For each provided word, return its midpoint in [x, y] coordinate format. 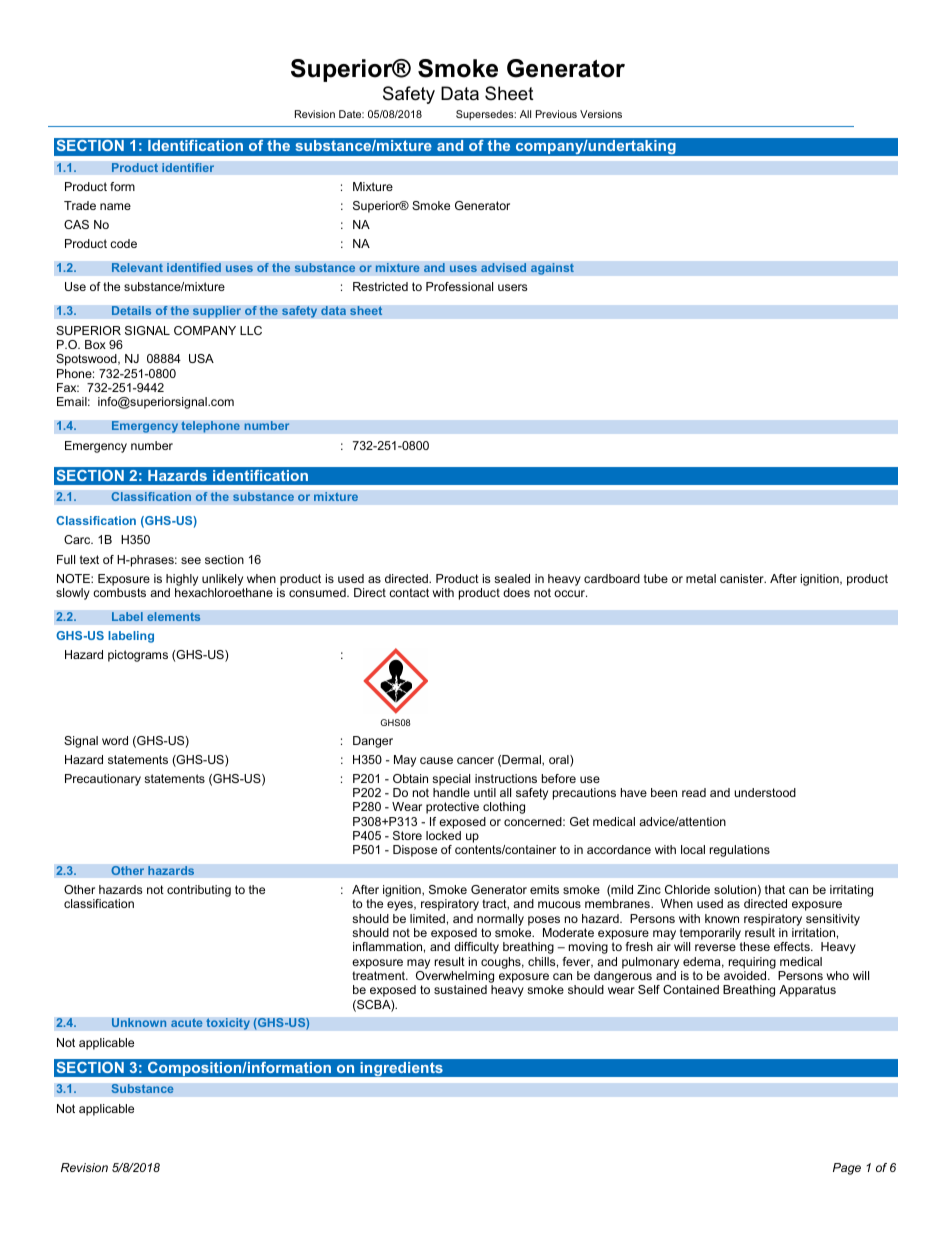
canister [743, 578]
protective [452, 808]
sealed [512, 578]
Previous [556, 114]
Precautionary [103, 780]
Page [847, 1169]
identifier [188, 168]
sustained [460, 989]
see [191, 560]
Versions [601, 114]
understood [765, 792]
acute [187, 1023]
